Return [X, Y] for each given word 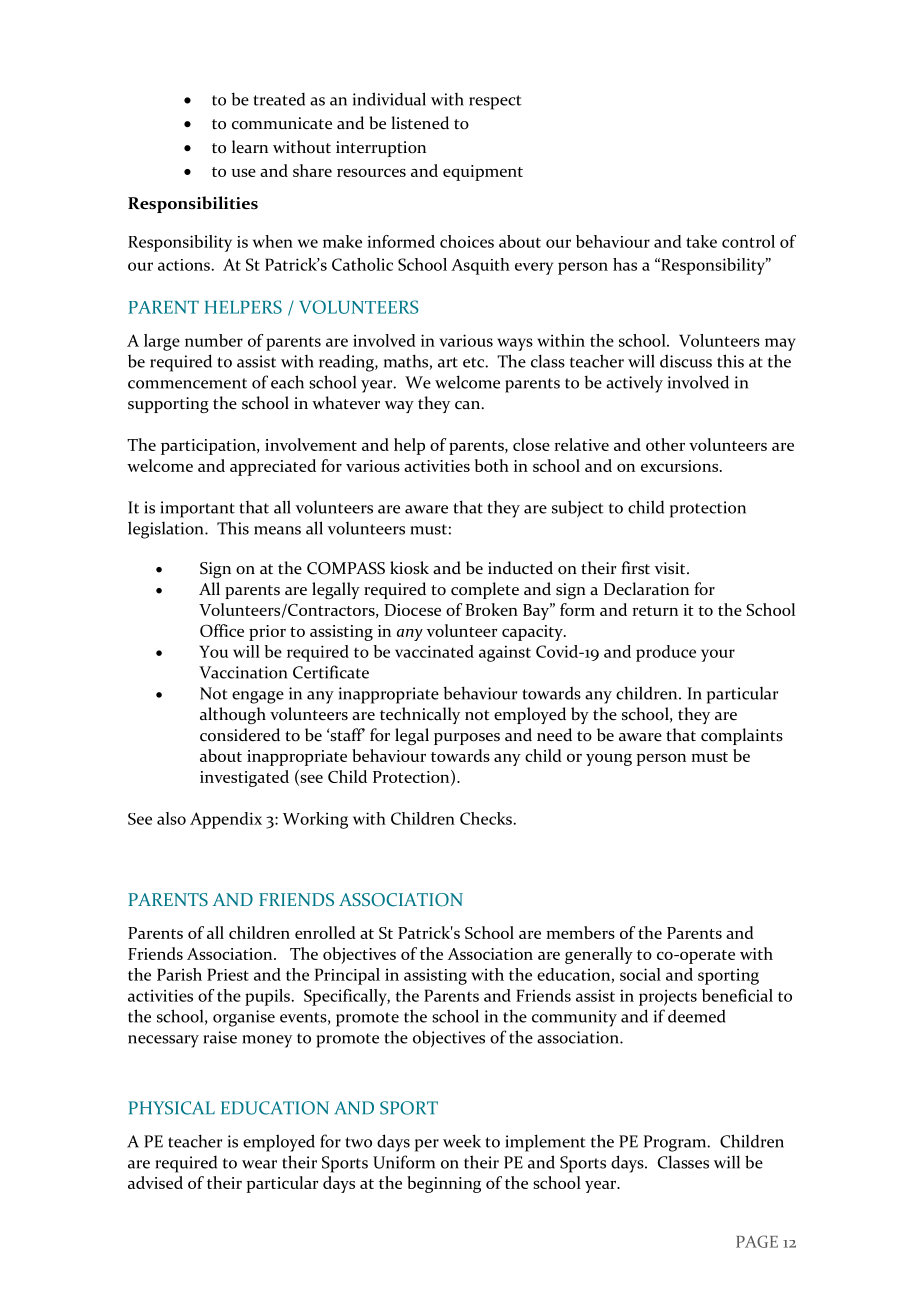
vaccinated [434, 651]
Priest [228, 974]
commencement [187, 383]
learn [250, 147]
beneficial [737, 995]
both [492, 465]
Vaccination [243, 672]
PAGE [757, 1241]
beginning [444, 1184]
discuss [686, 361]
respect [495, 102]
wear [259, 1164]
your [718, 655]
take [701, 241]
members [580, 932]
